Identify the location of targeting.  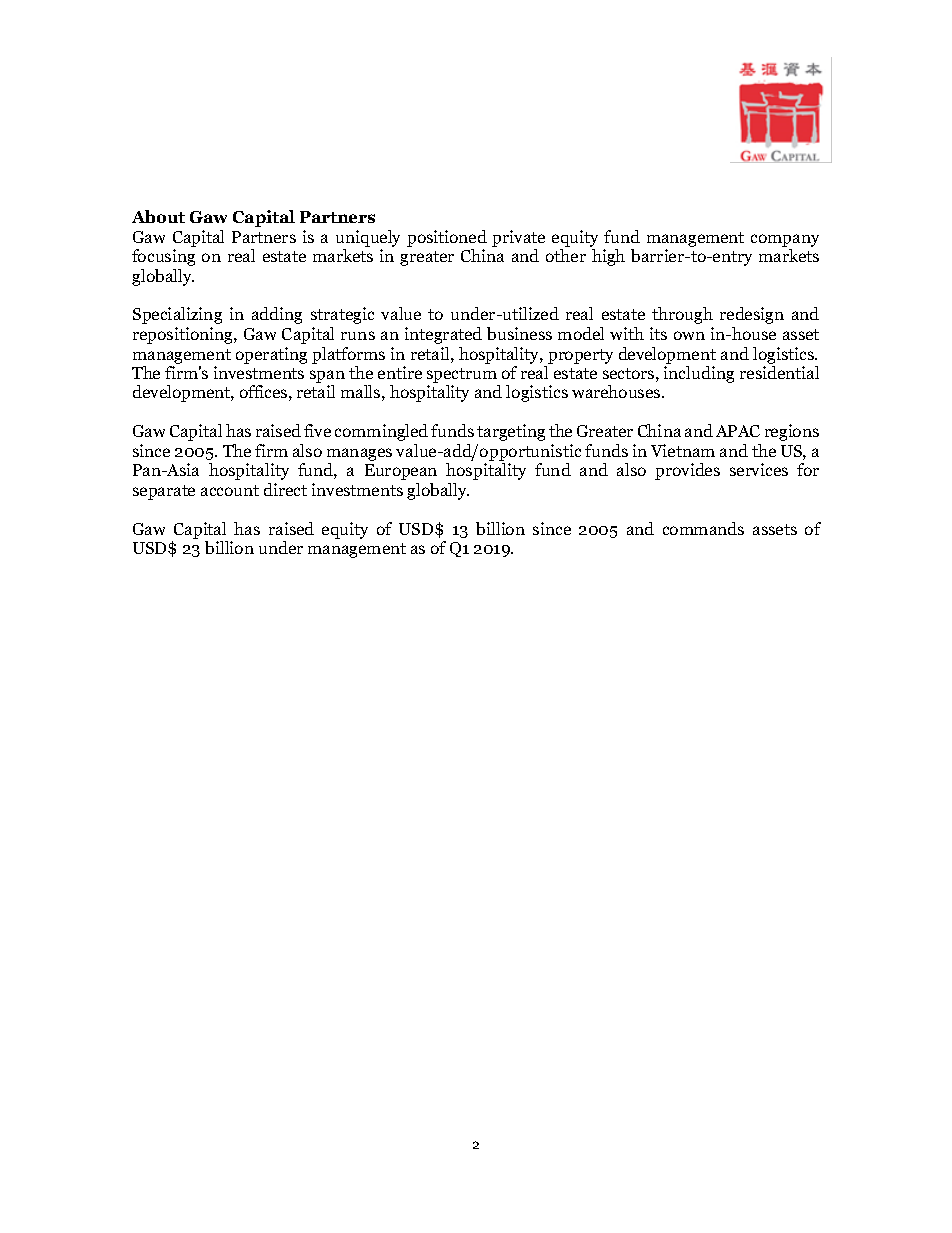
(511, 432).
